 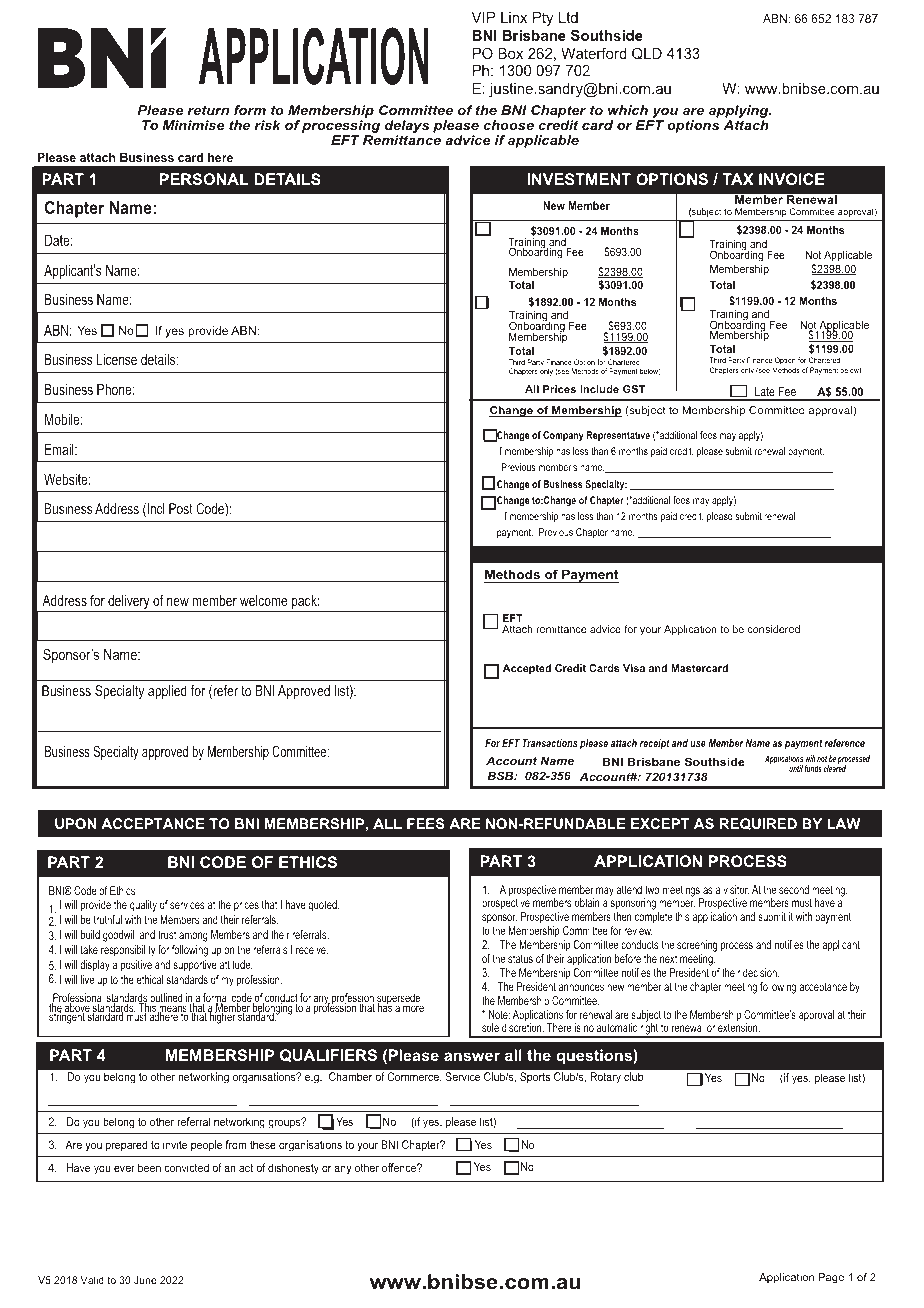 I want to click on Post, so click(x=181, y=508).
